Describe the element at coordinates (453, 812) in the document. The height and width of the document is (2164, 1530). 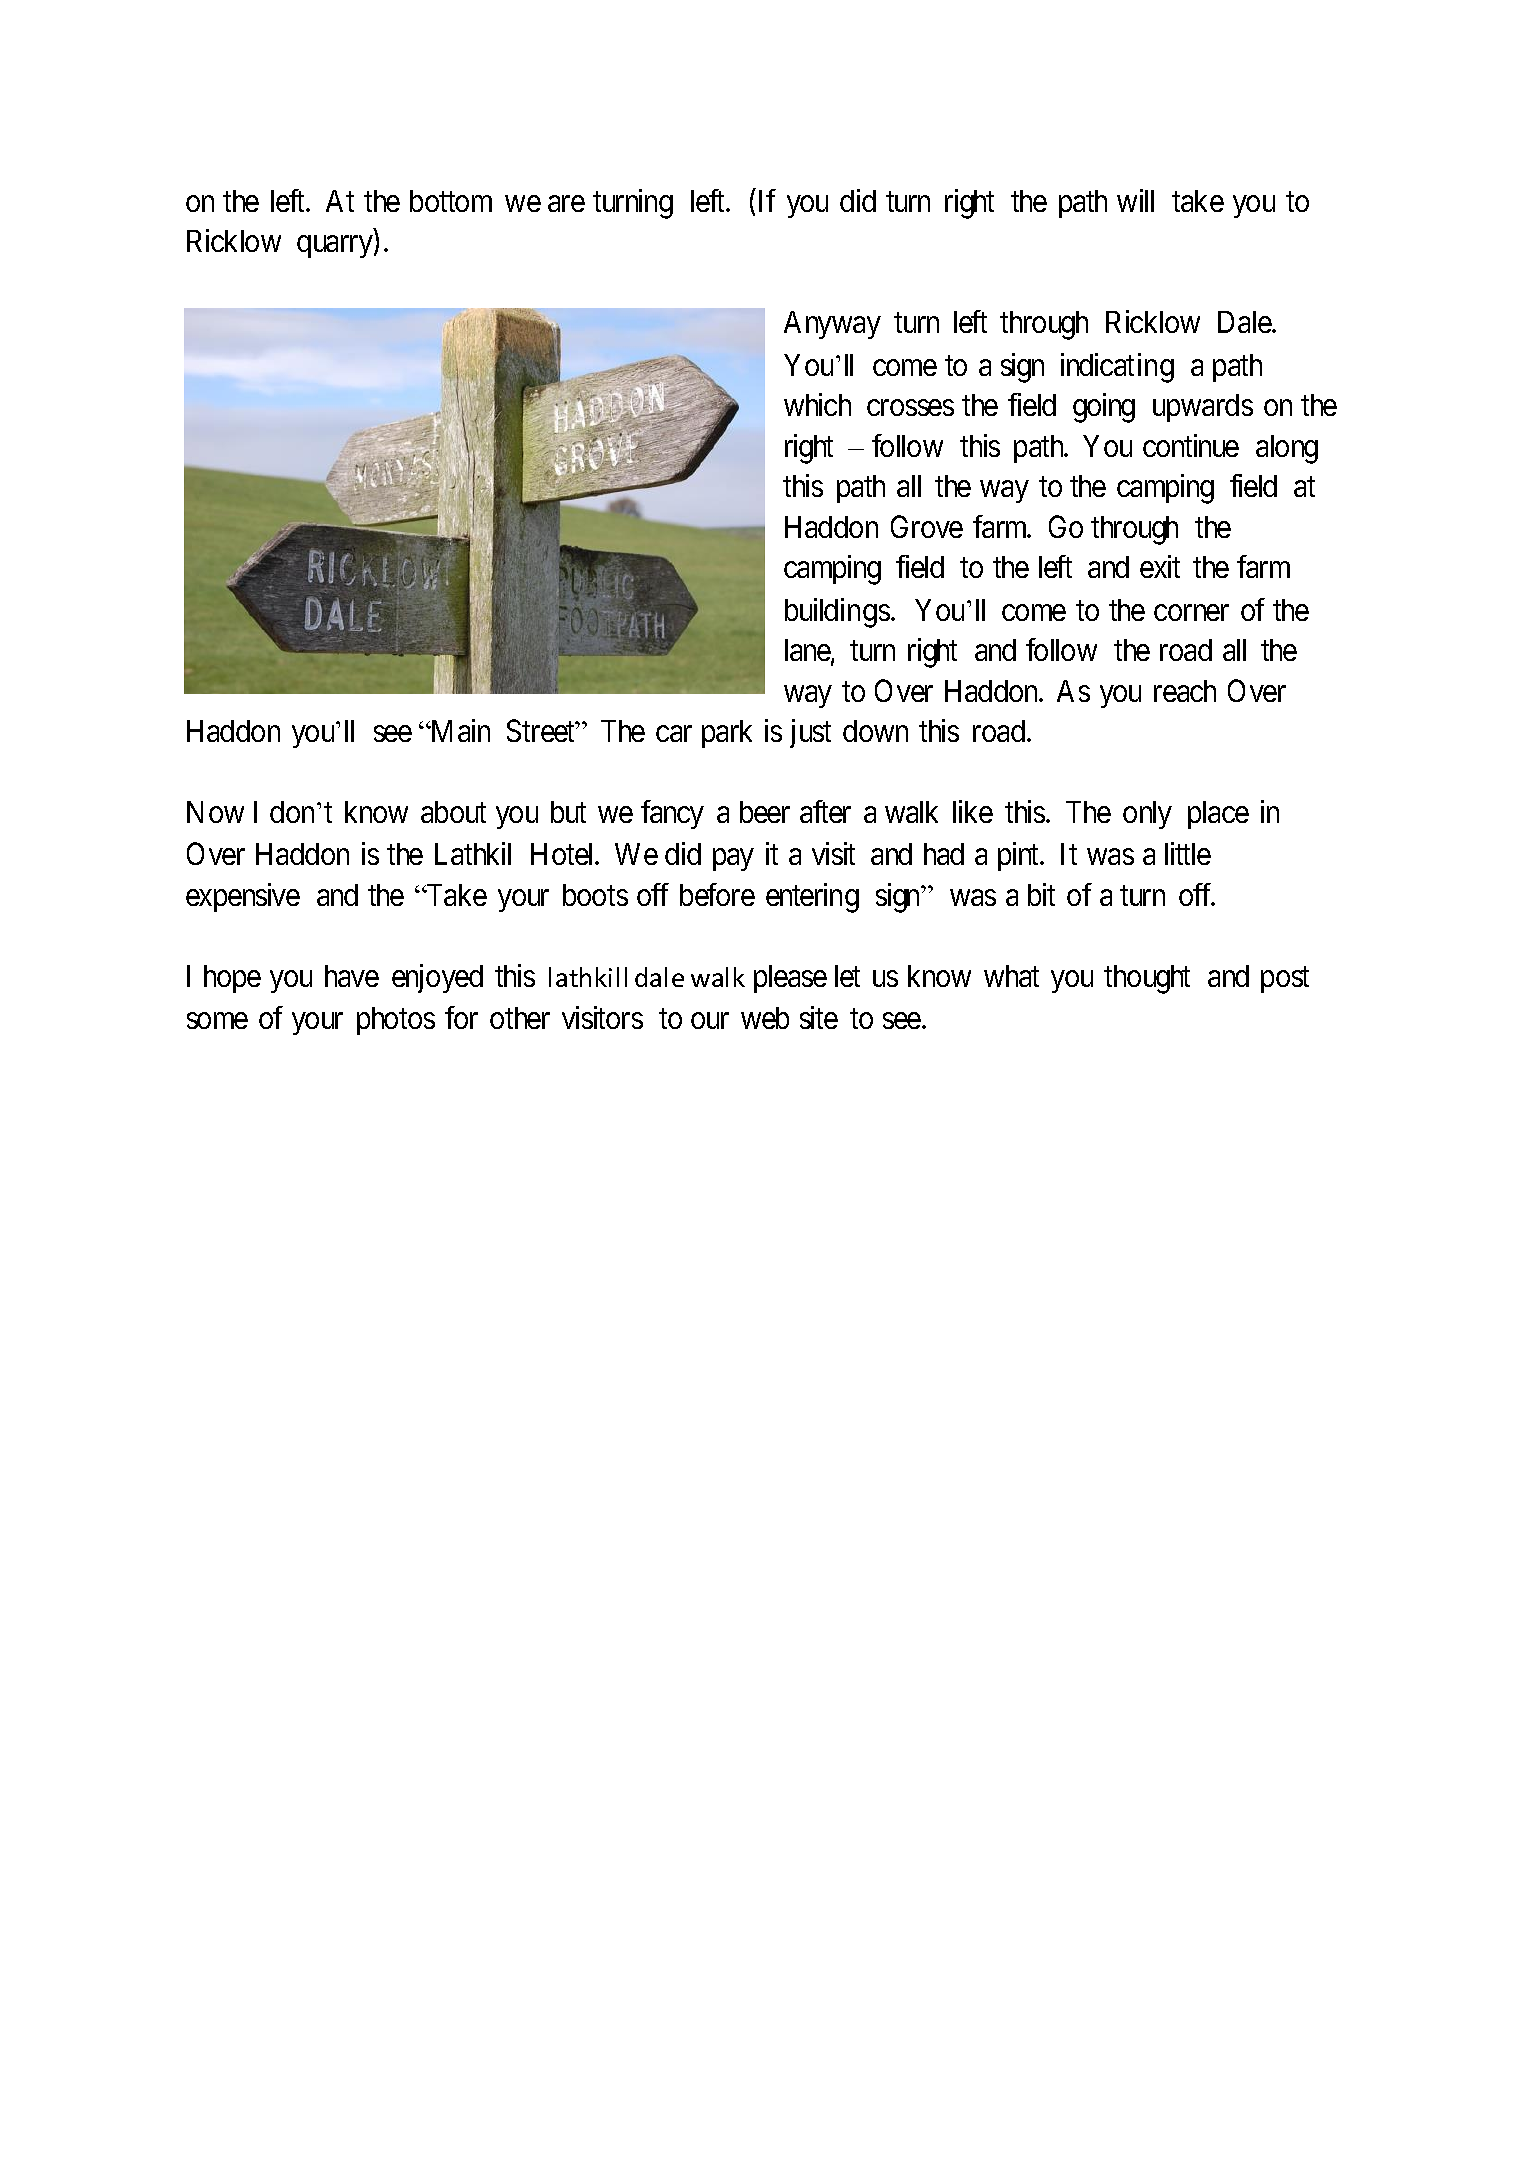
I see `about` at that location.
